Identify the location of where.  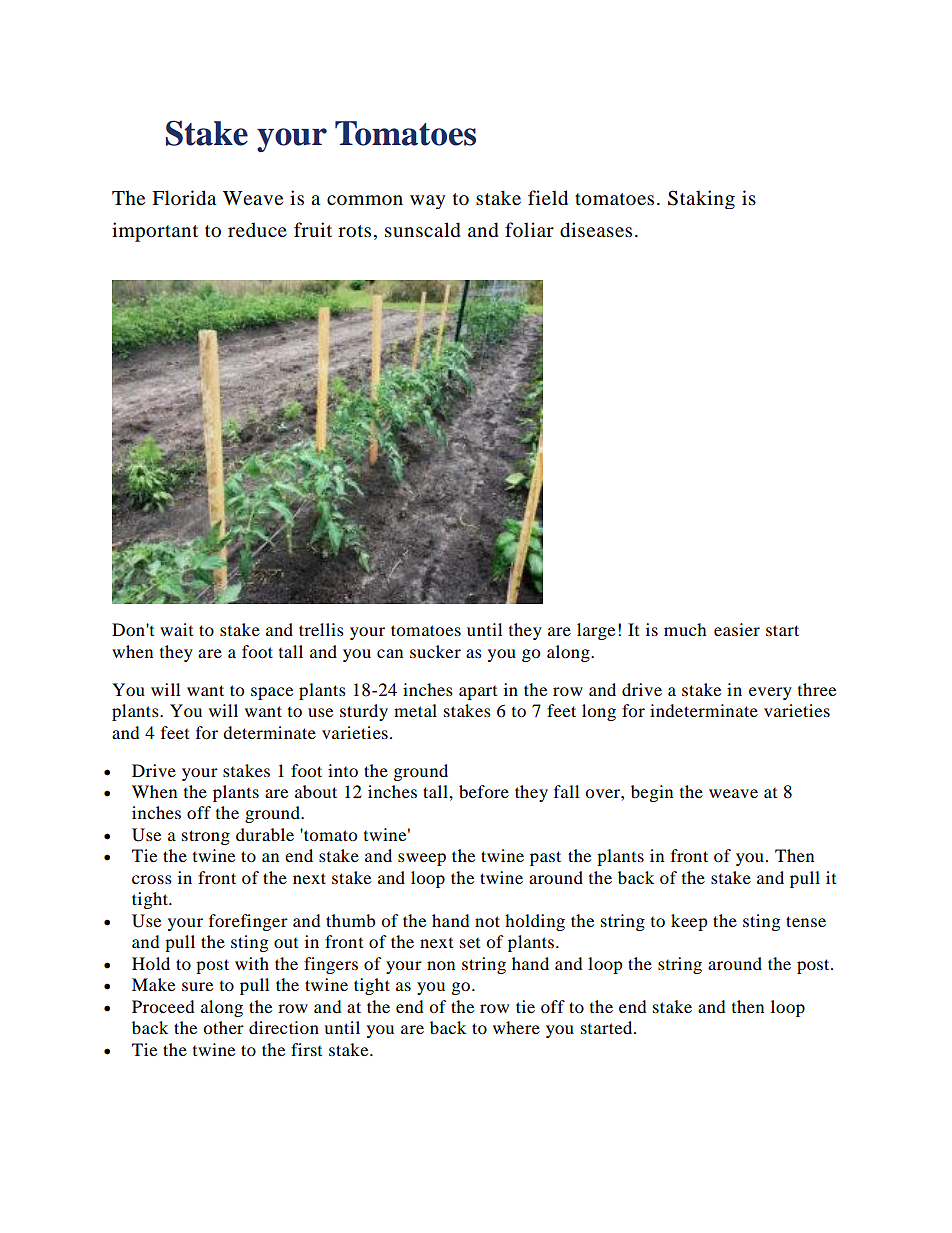
(516, 1027).
